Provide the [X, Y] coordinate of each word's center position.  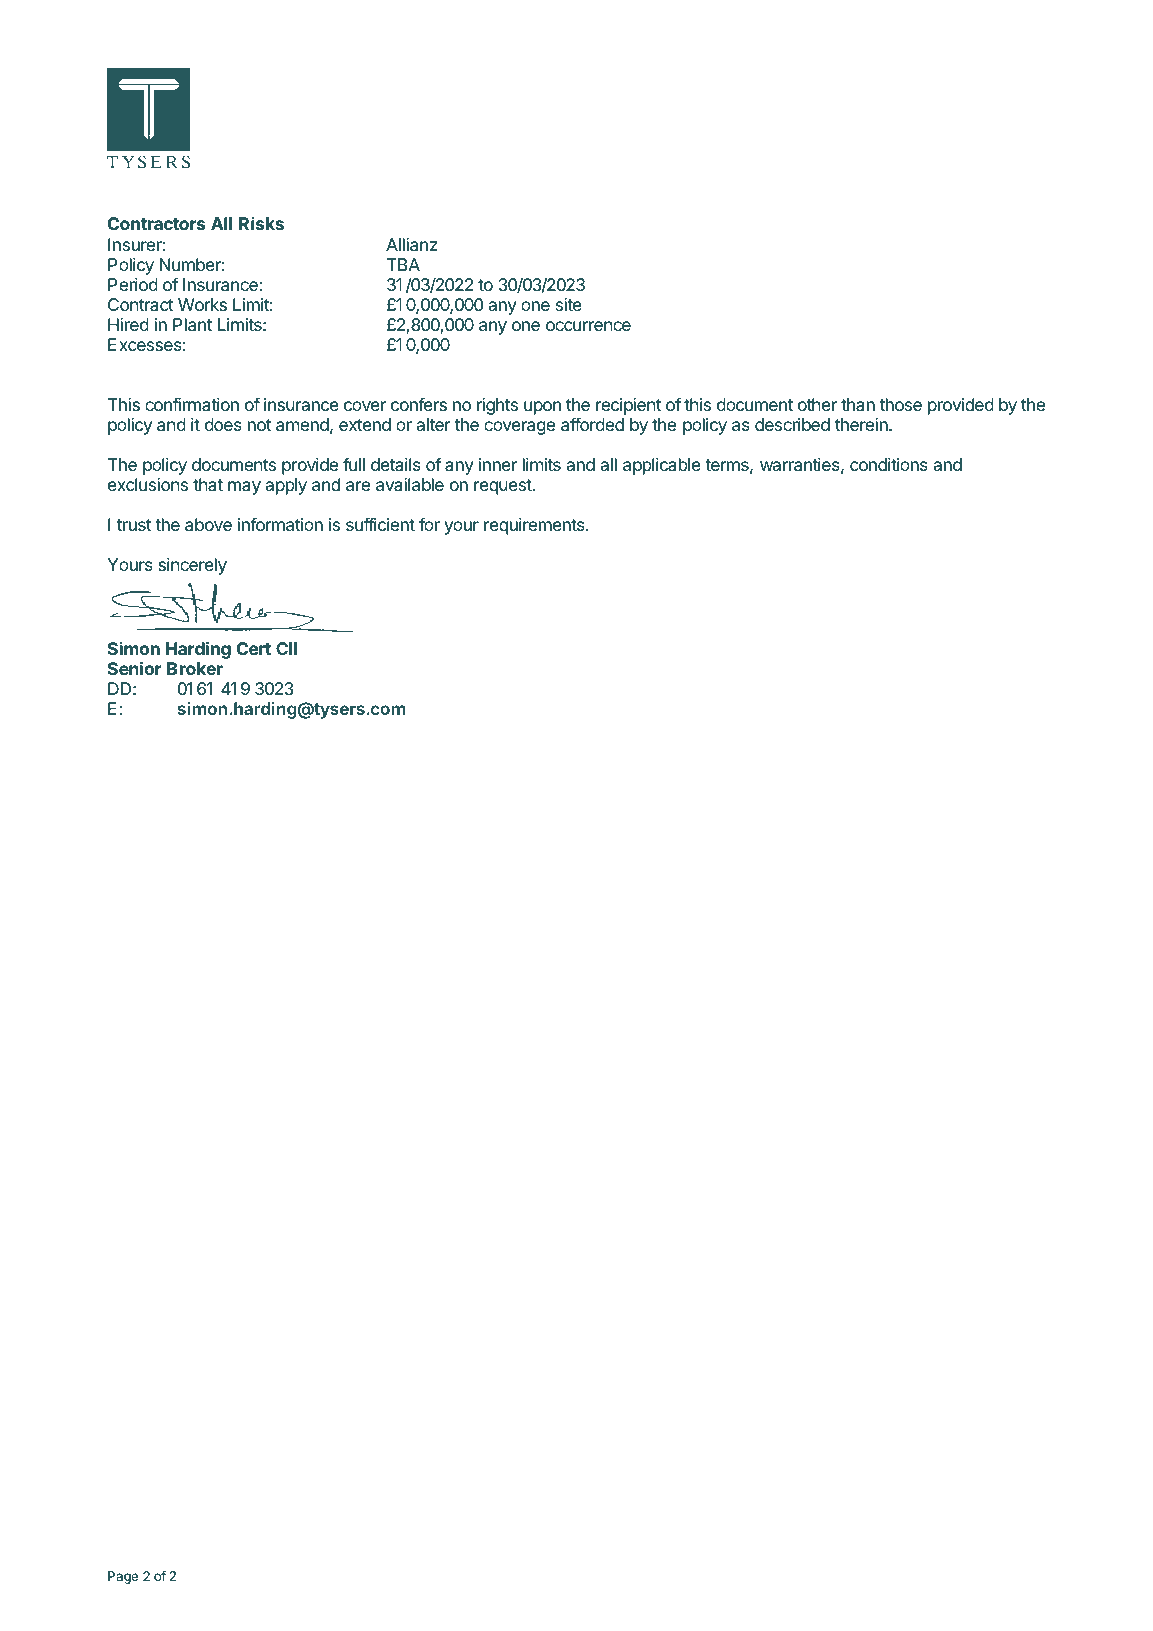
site [569, 304]
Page [123, 1577]
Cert [254, 648]
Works [202, 304]
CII [286, 648]
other [817, 404]
